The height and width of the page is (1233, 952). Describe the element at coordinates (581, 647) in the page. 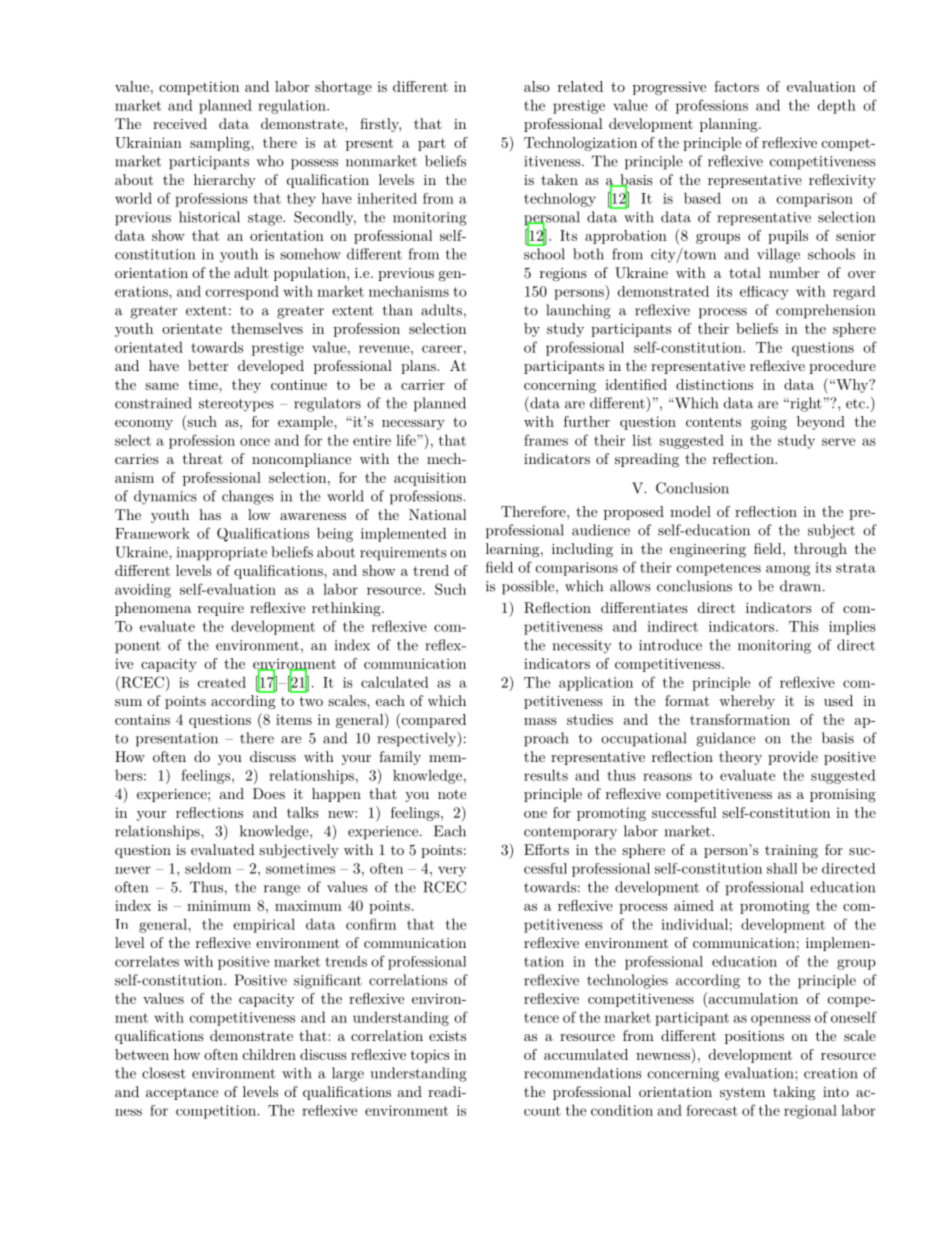

I see `necessity` at that location.
